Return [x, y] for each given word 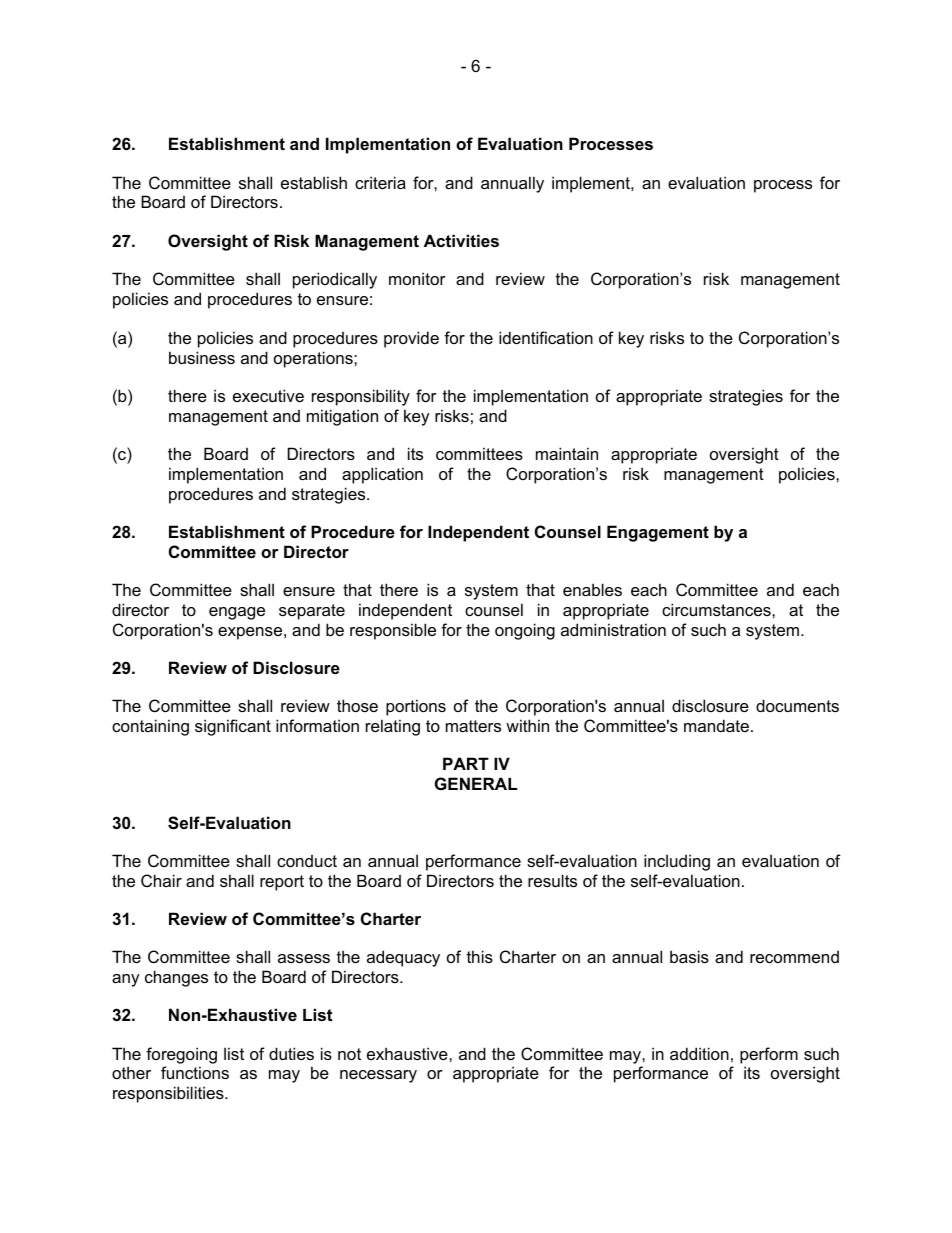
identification [546, 337]
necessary [378, 1076]
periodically [335, 280]
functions [195, 1072]
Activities [461, 240]
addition [699, 1053]
